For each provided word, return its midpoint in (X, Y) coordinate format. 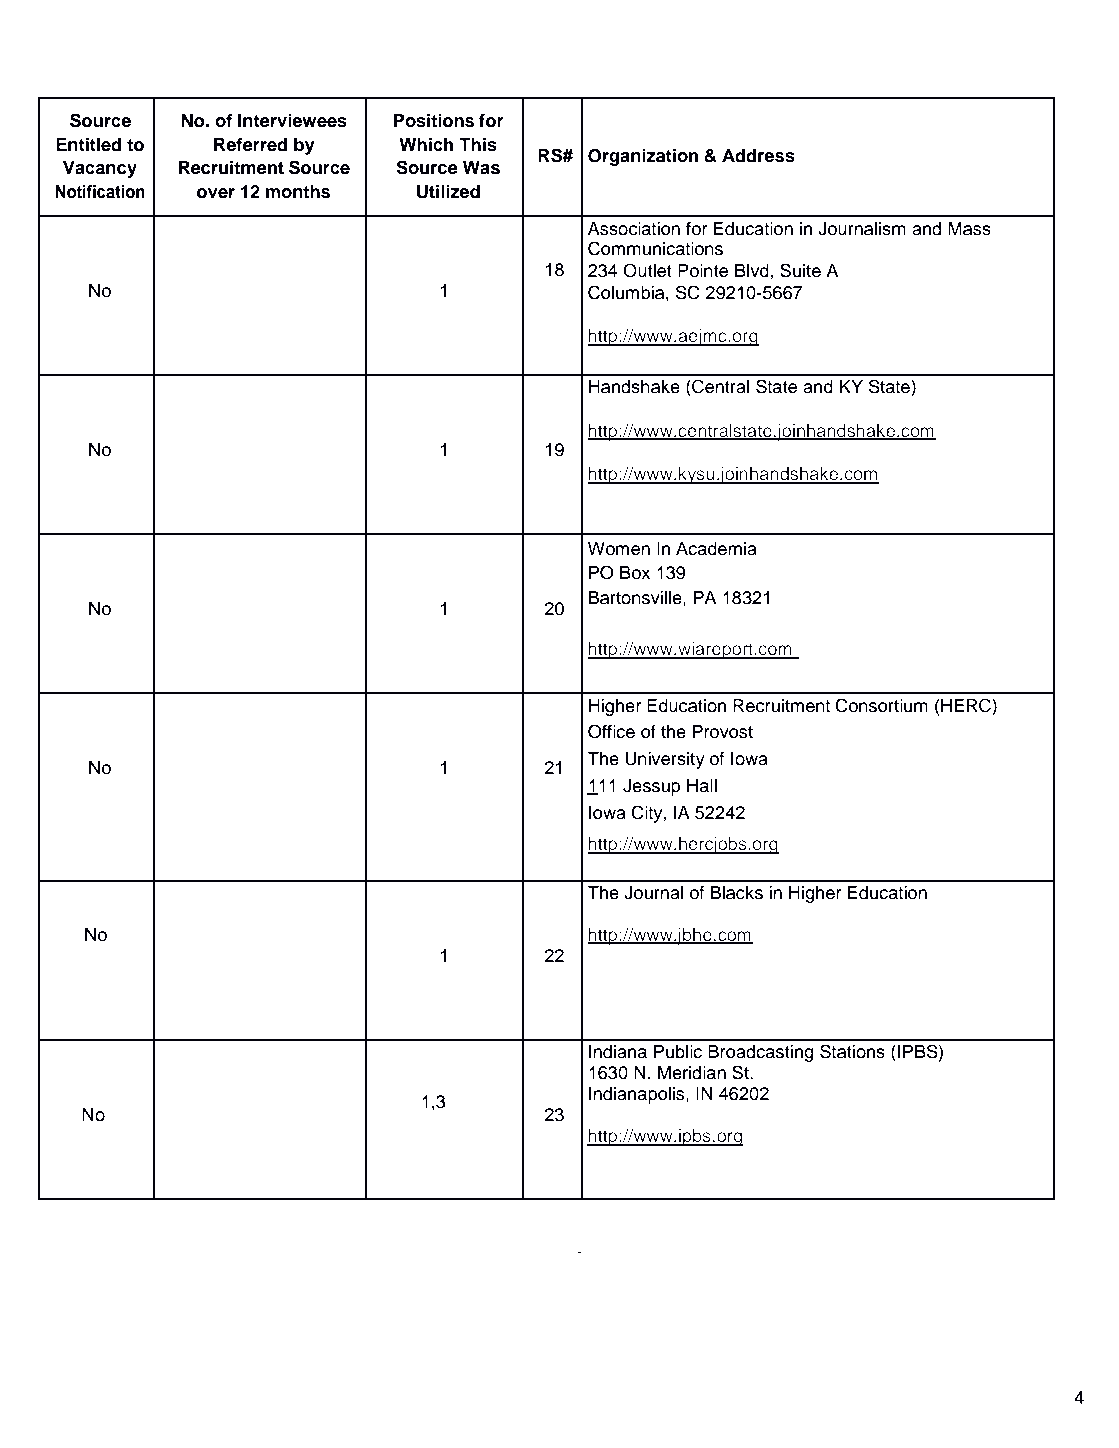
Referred (250, 144)
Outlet (647, 270)
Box (635, 573)
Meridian (692, 1073)
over (216, 193)
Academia (716, 549)
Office (611, 731)
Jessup (651, 787)
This (478, 144)
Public (678, 1052)
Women (619, 549)
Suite (800, 270)
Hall (702, 786)
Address (758, 156)
